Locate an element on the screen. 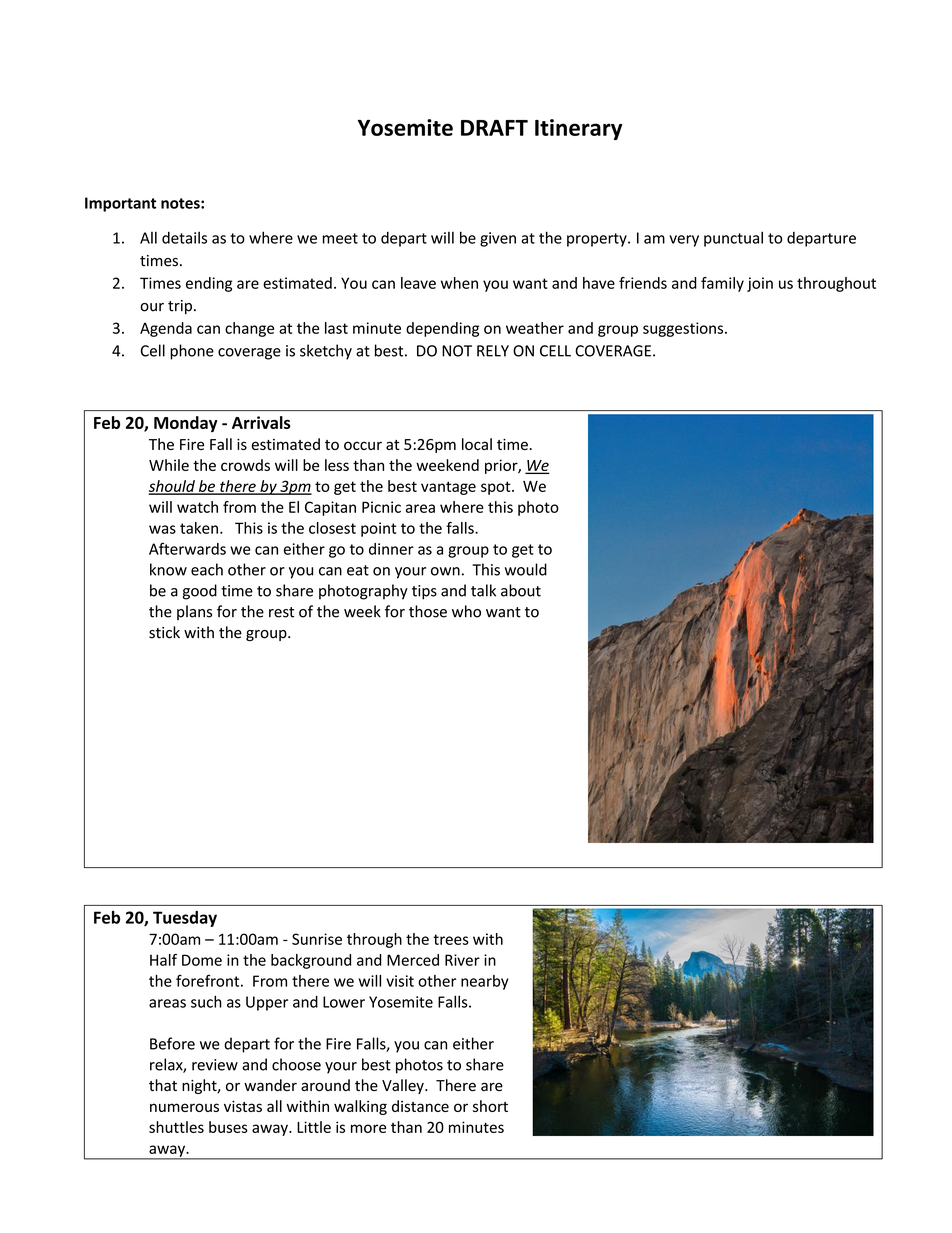 Image resolution: width=952 pixels, height=1233 pixels. very is located at coordinates (684, 241).
